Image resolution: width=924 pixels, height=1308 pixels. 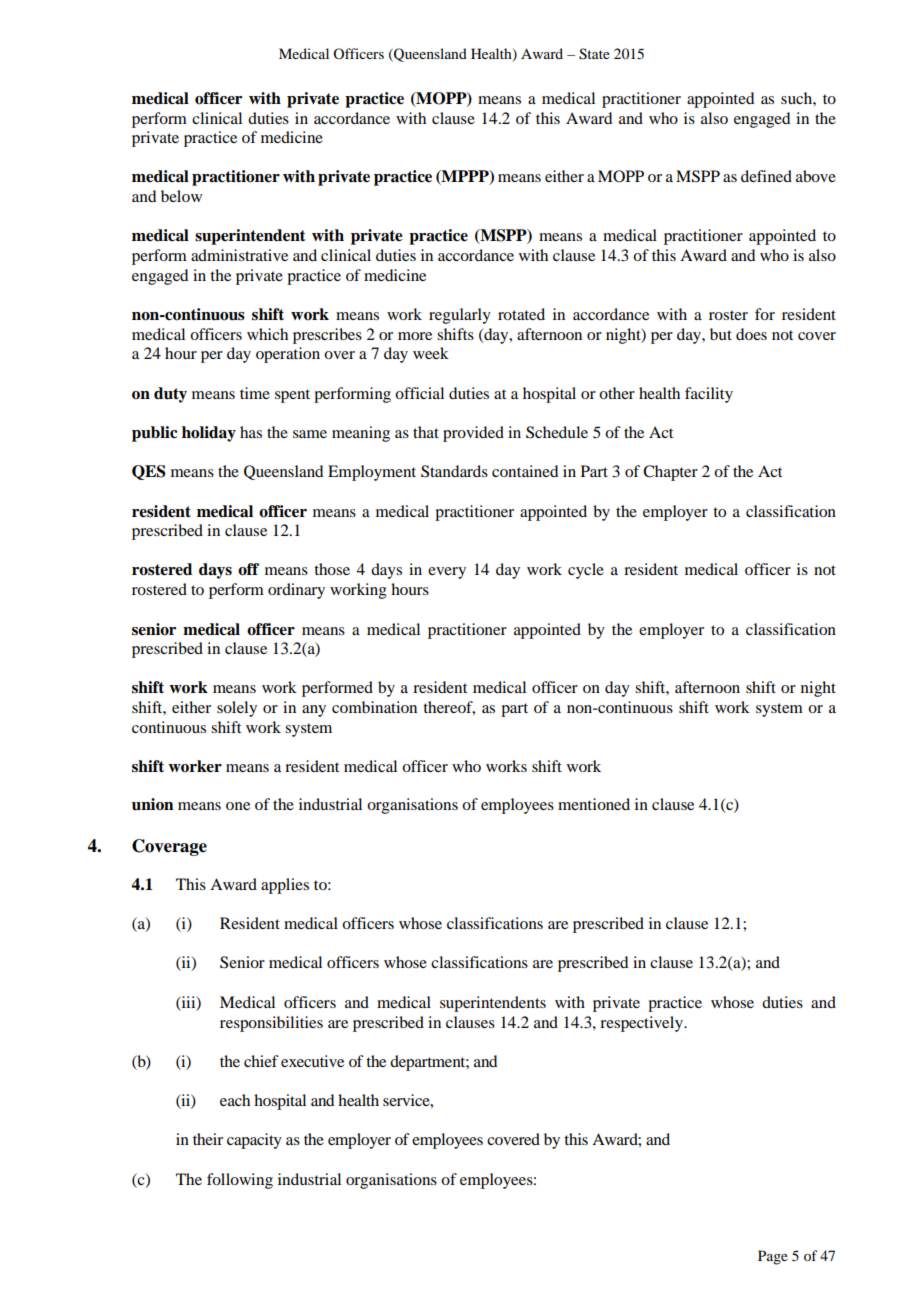 What do you see at coordinates (670, 473) in the image?
I see `Chapter` at bounding box center [670, 473].
